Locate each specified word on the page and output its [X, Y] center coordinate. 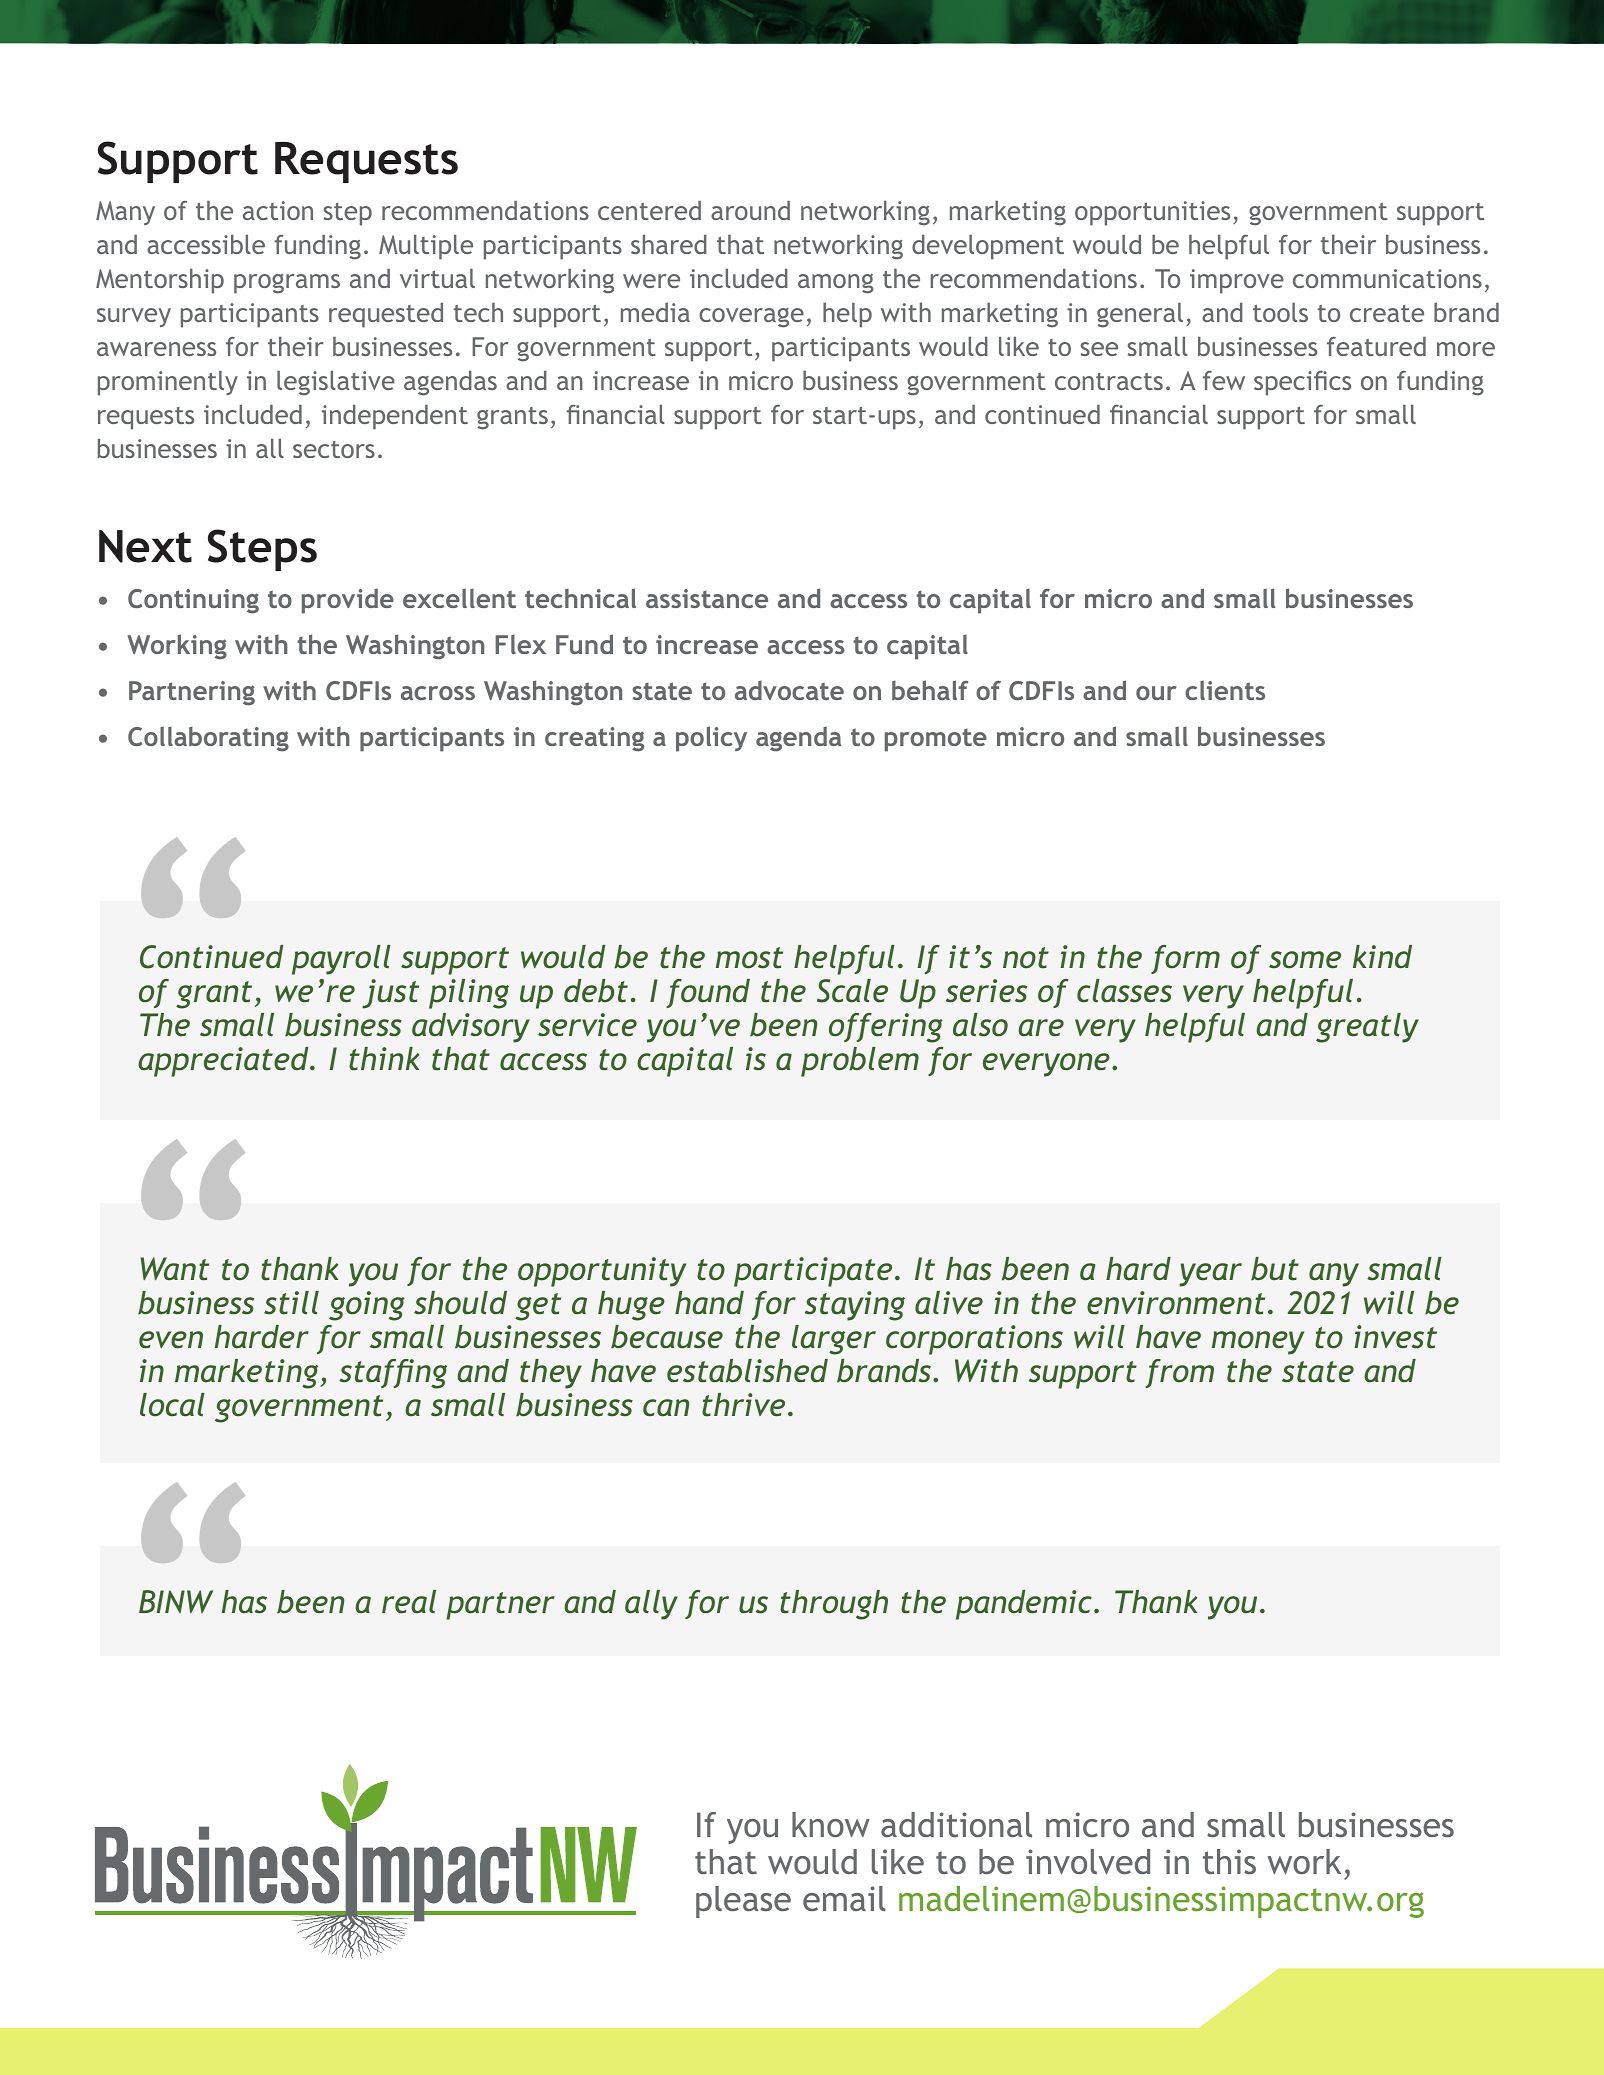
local [172, 1404]
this [1229, 1861]
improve [1237, 281]
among [836, 284]
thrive [743, 1405]
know [831, 1824]
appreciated [224, 1062]
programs [287, 284]
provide [348, 601]
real [409, 1602]
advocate [789, 690]
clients [1225, 690]
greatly [1367, 1028]
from [1180, 1373]
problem [860, 1062]
